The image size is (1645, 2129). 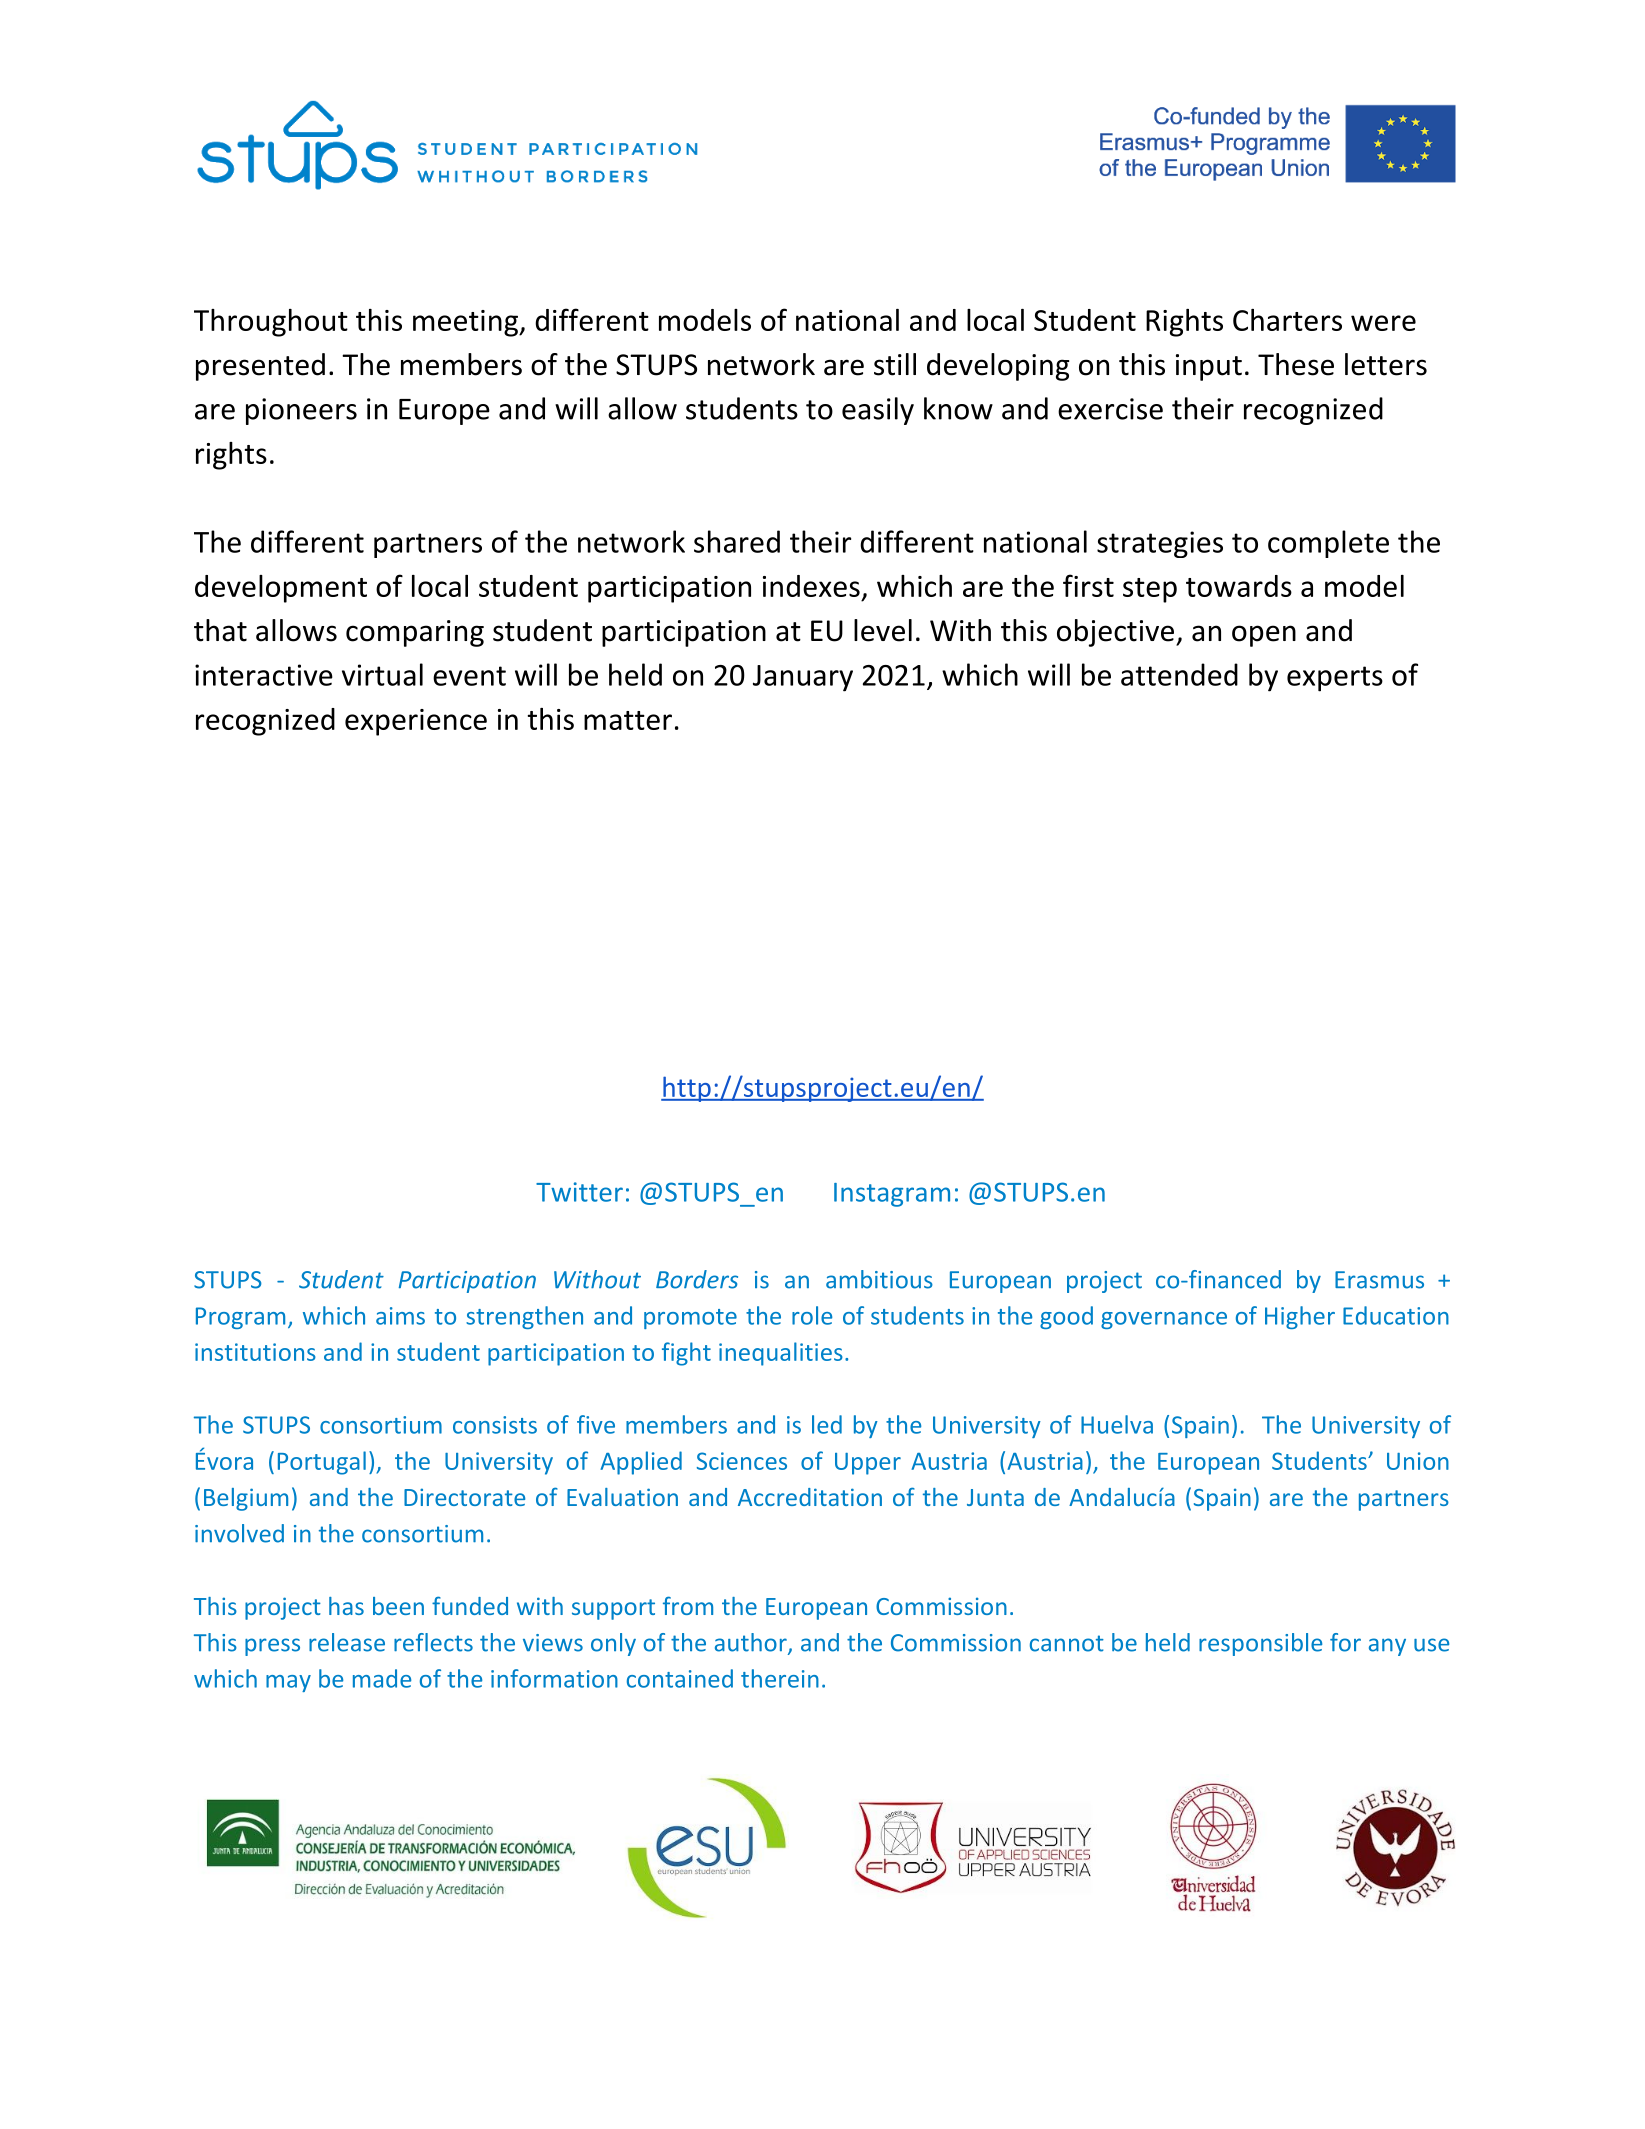 I want to click on still, so click(x=895, y=364).
